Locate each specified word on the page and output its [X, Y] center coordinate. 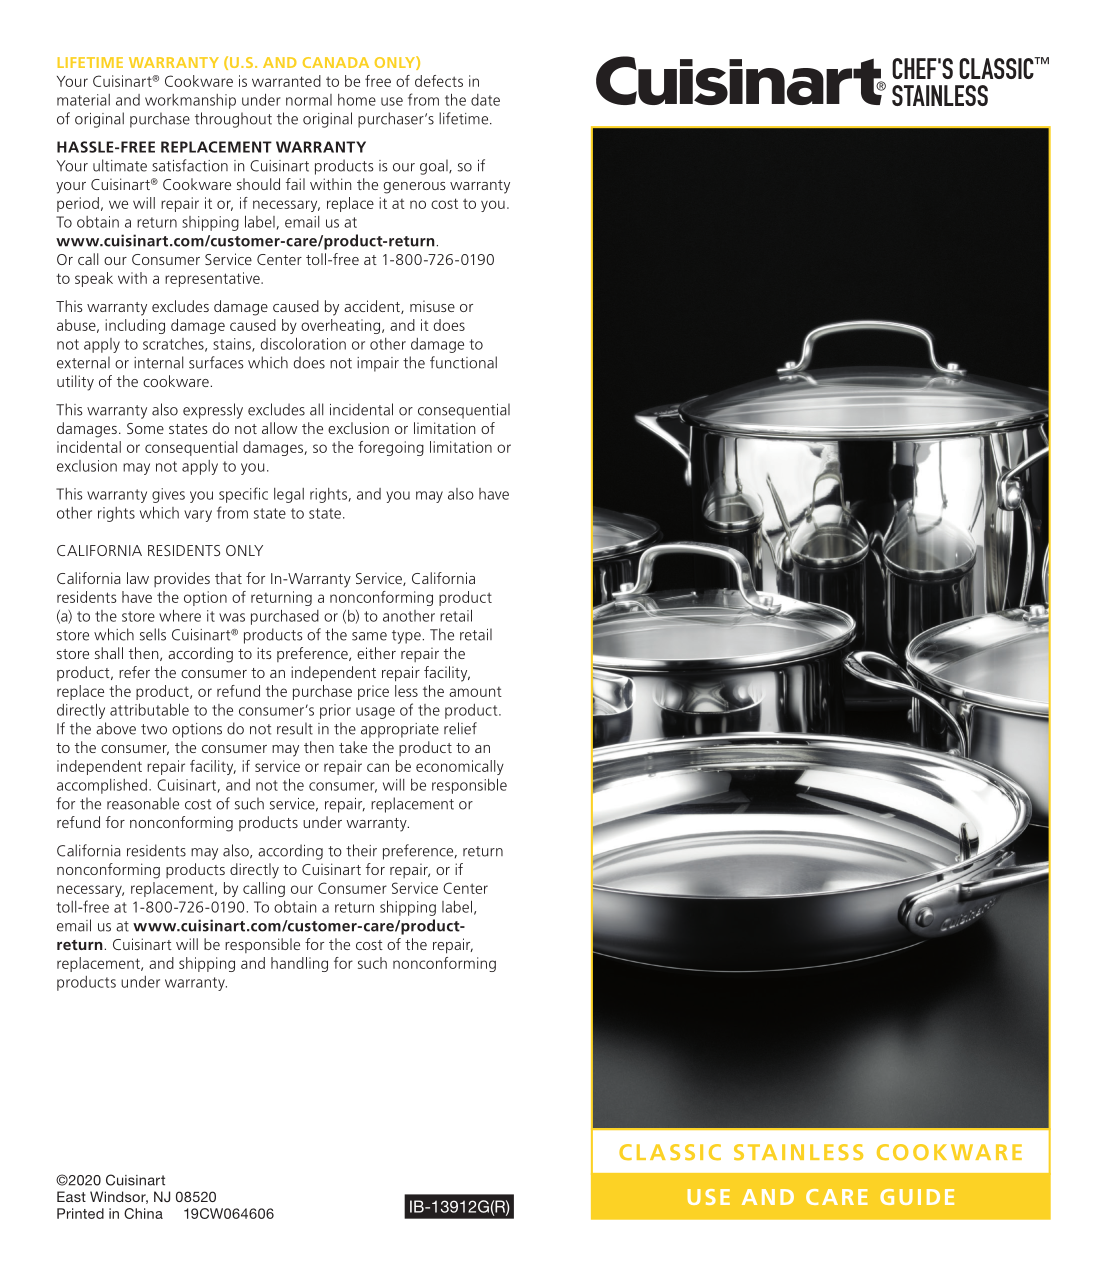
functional [463, 362]
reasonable [143, 803]
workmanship [190, 101]
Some [145, 428]
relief [460, 728]
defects [439, 81]
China [143, 1213]
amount [475, 692]
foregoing [391, 448]
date [485, 100]
